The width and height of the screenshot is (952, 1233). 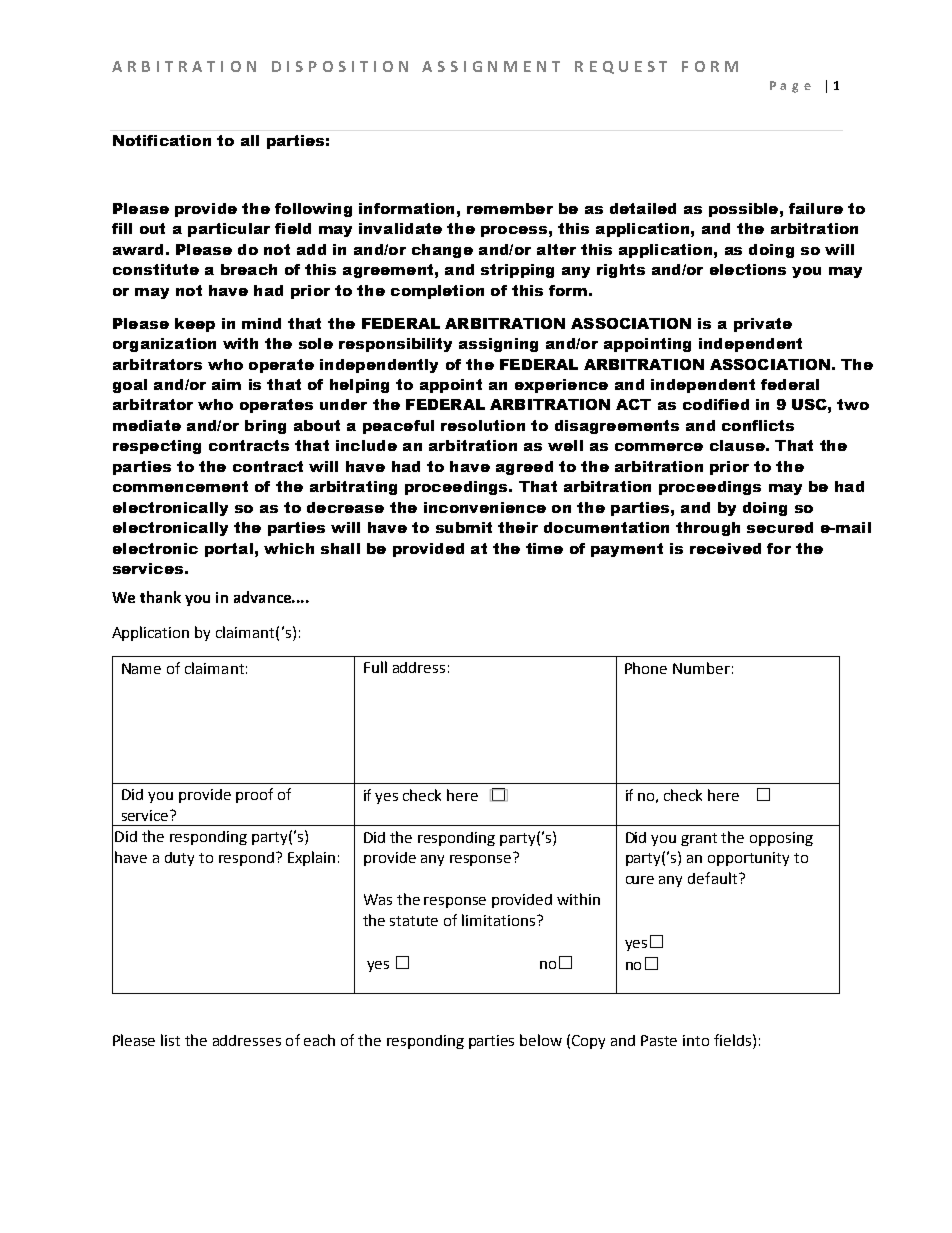 What do you see at coordinates (170, 1040) in the screenshot?
I see `list` at bounding box center [170, 1040].
